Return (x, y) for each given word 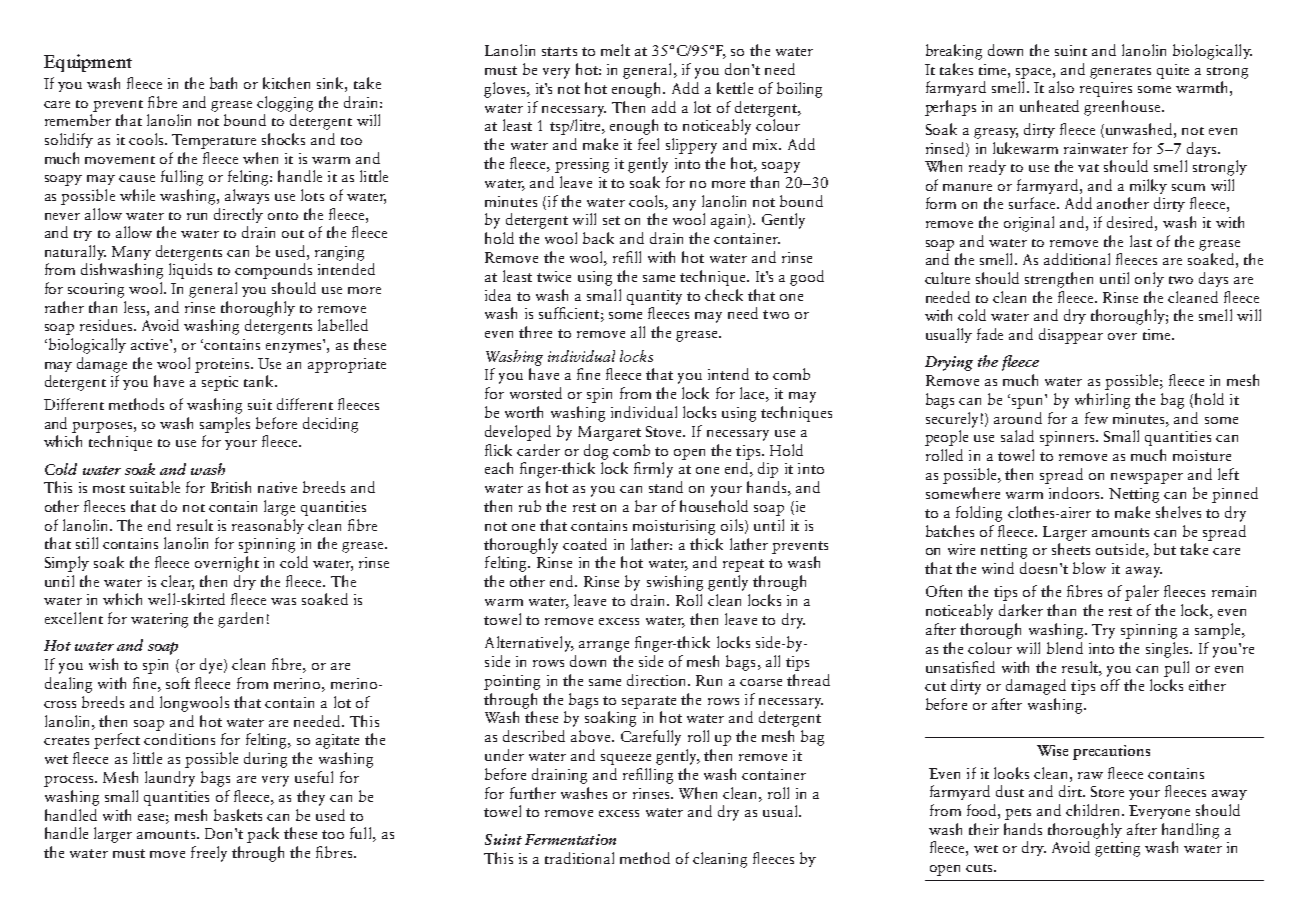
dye (212, 666)
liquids (190, 271)
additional (1077, 259)
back (598, 238)
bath (223, 83)
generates (1120, 73)
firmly (653, 470)
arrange (604, 646)
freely (209, 854)
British (231, 487)
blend (1065, 648)
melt (615, 50)
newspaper (1147, 478)
